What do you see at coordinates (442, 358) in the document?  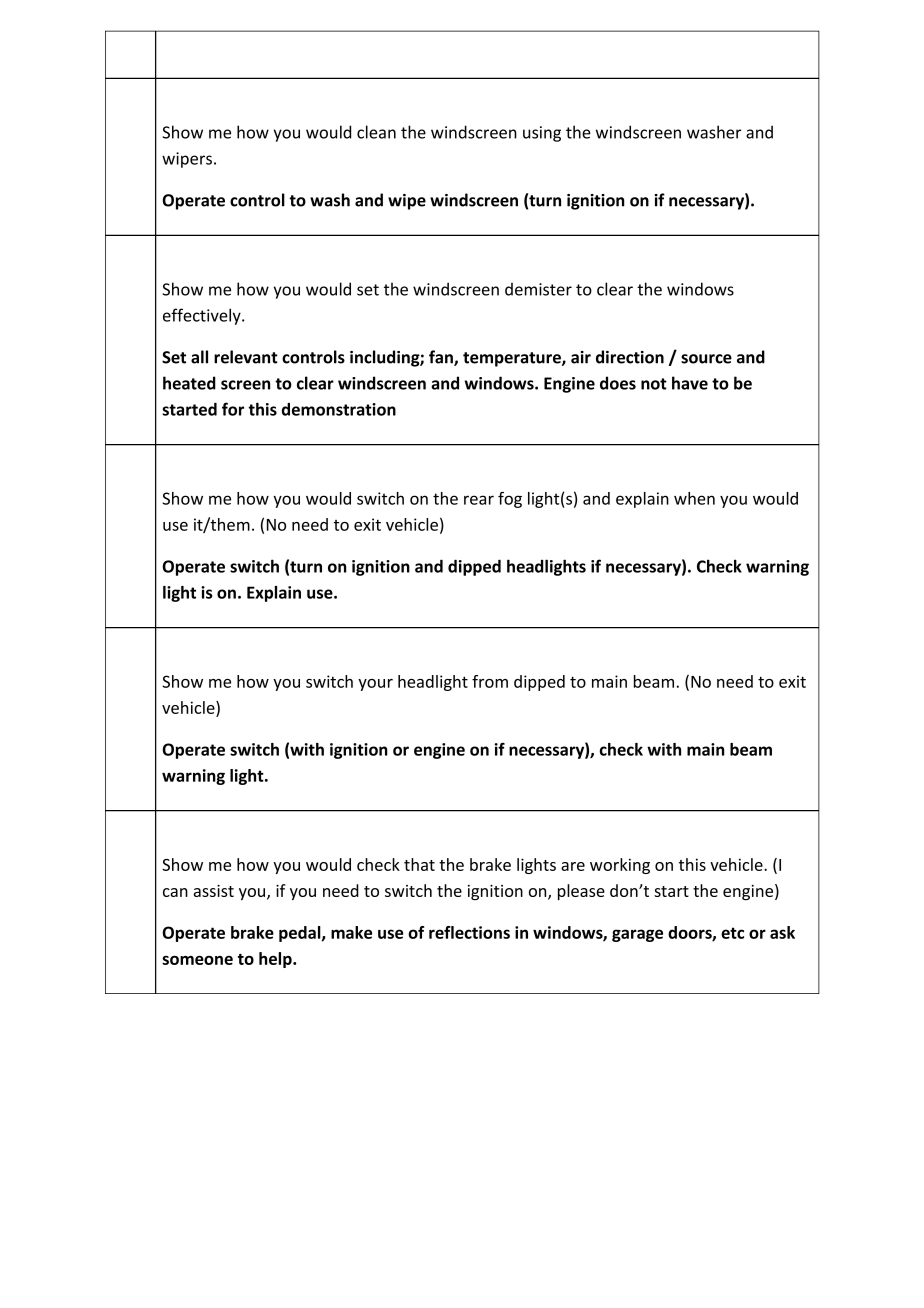 I see `fan` at bounding box center [442, 358].
